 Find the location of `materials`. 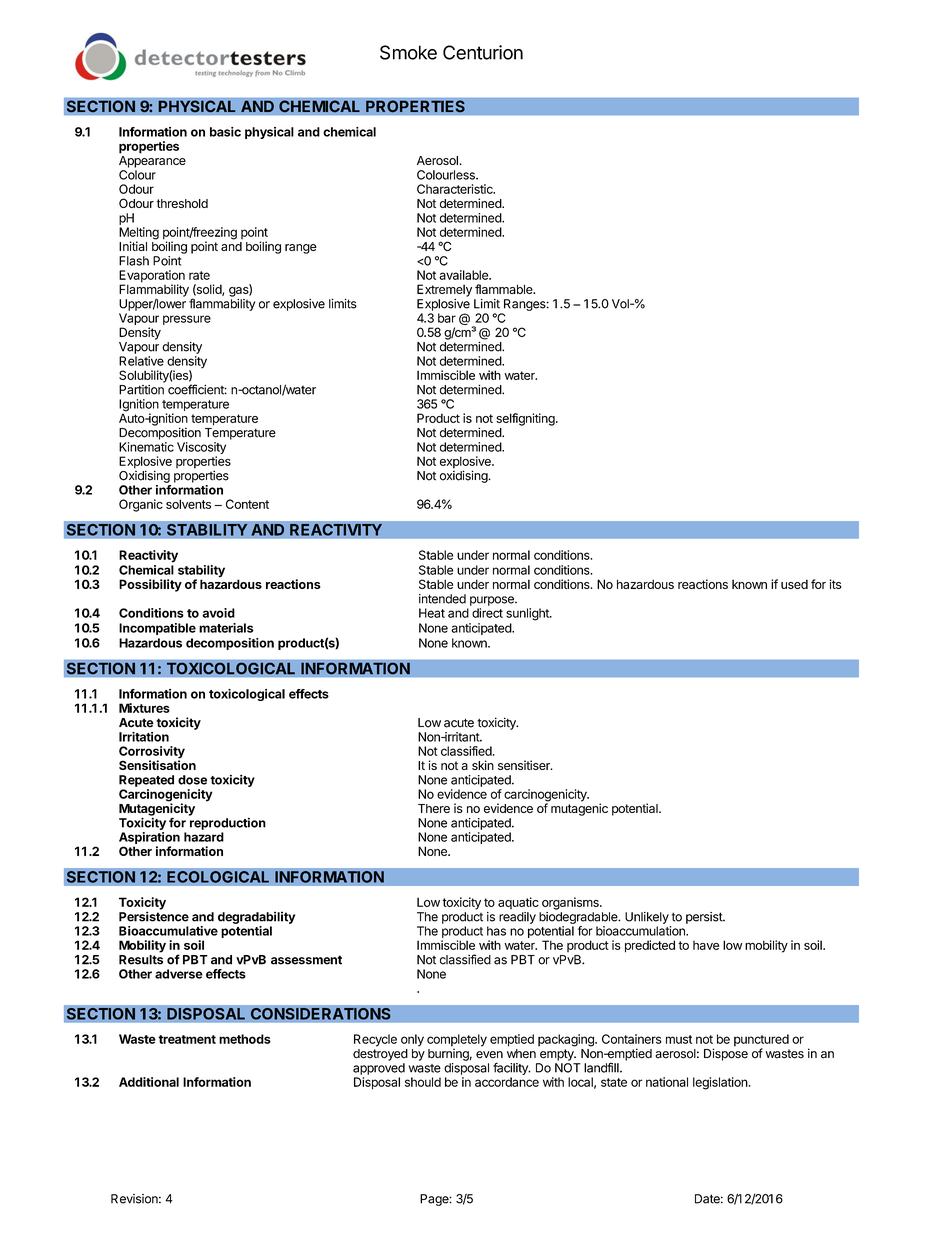

materials is located at coordinates (226, 628).
